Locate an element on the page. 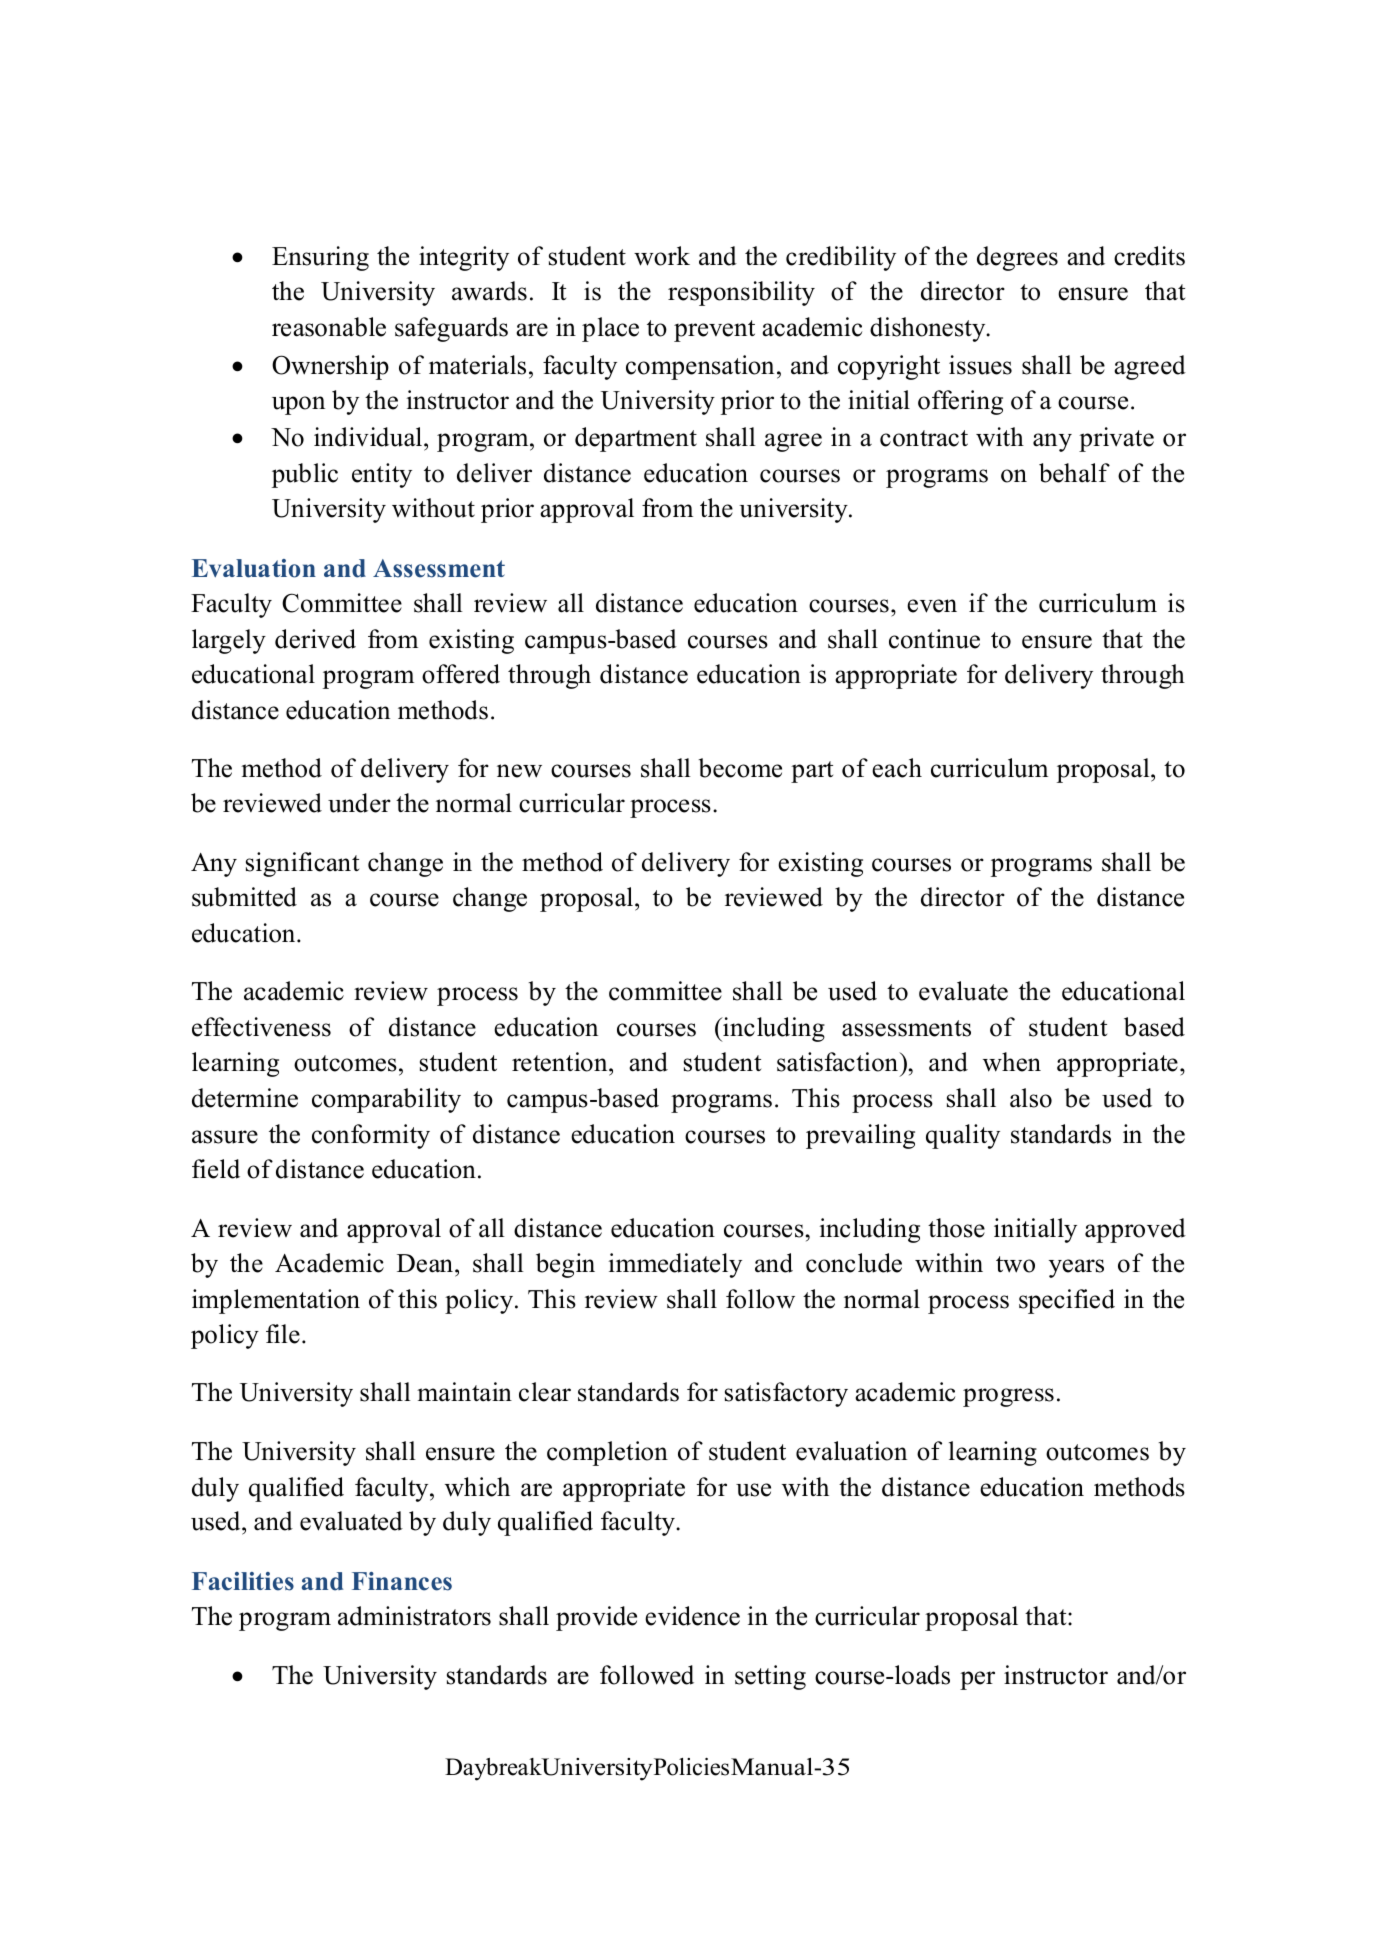  derived is located at coordinates (315, 639).
